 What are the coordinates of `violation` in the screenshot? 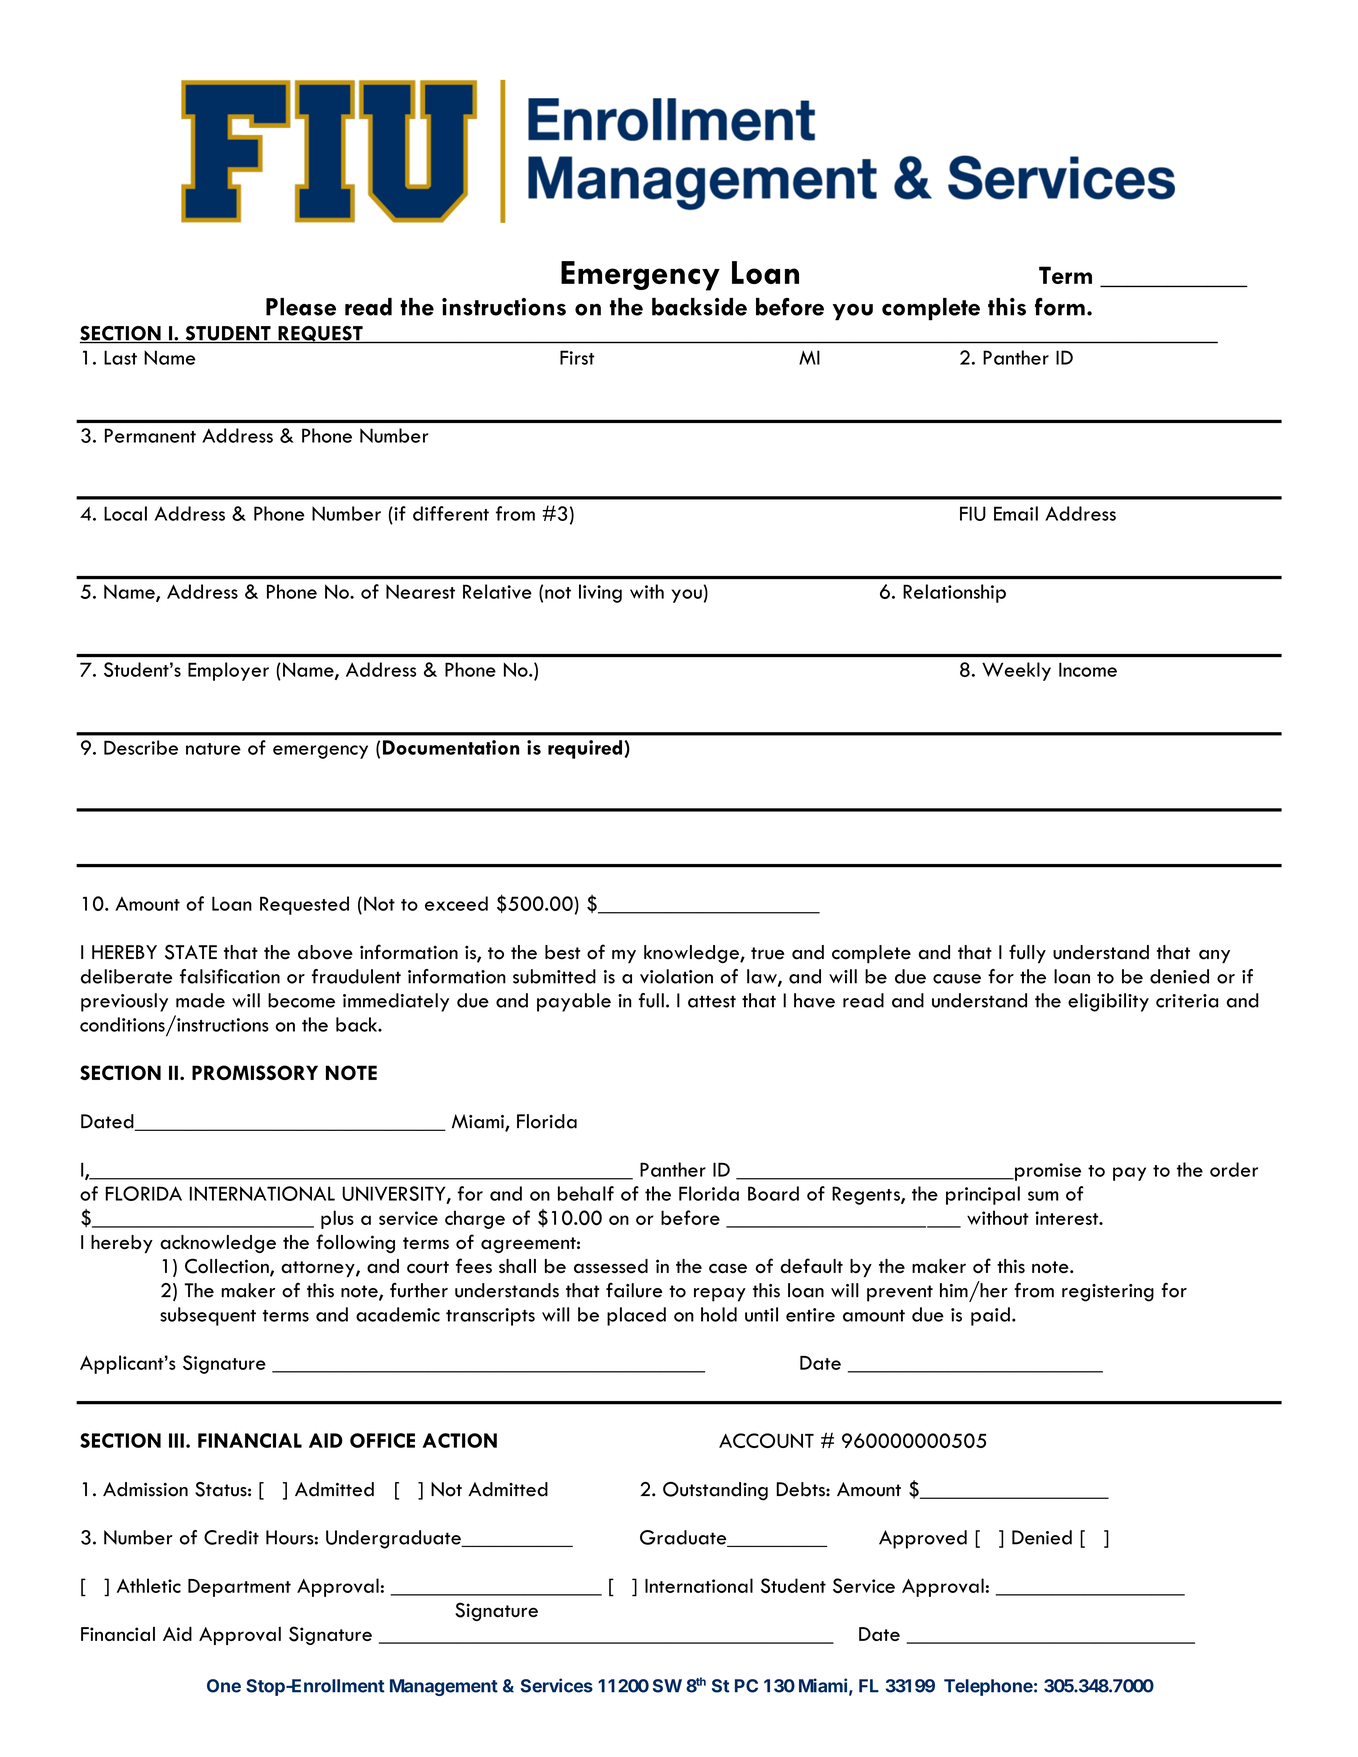 It's located at (676, 976).
